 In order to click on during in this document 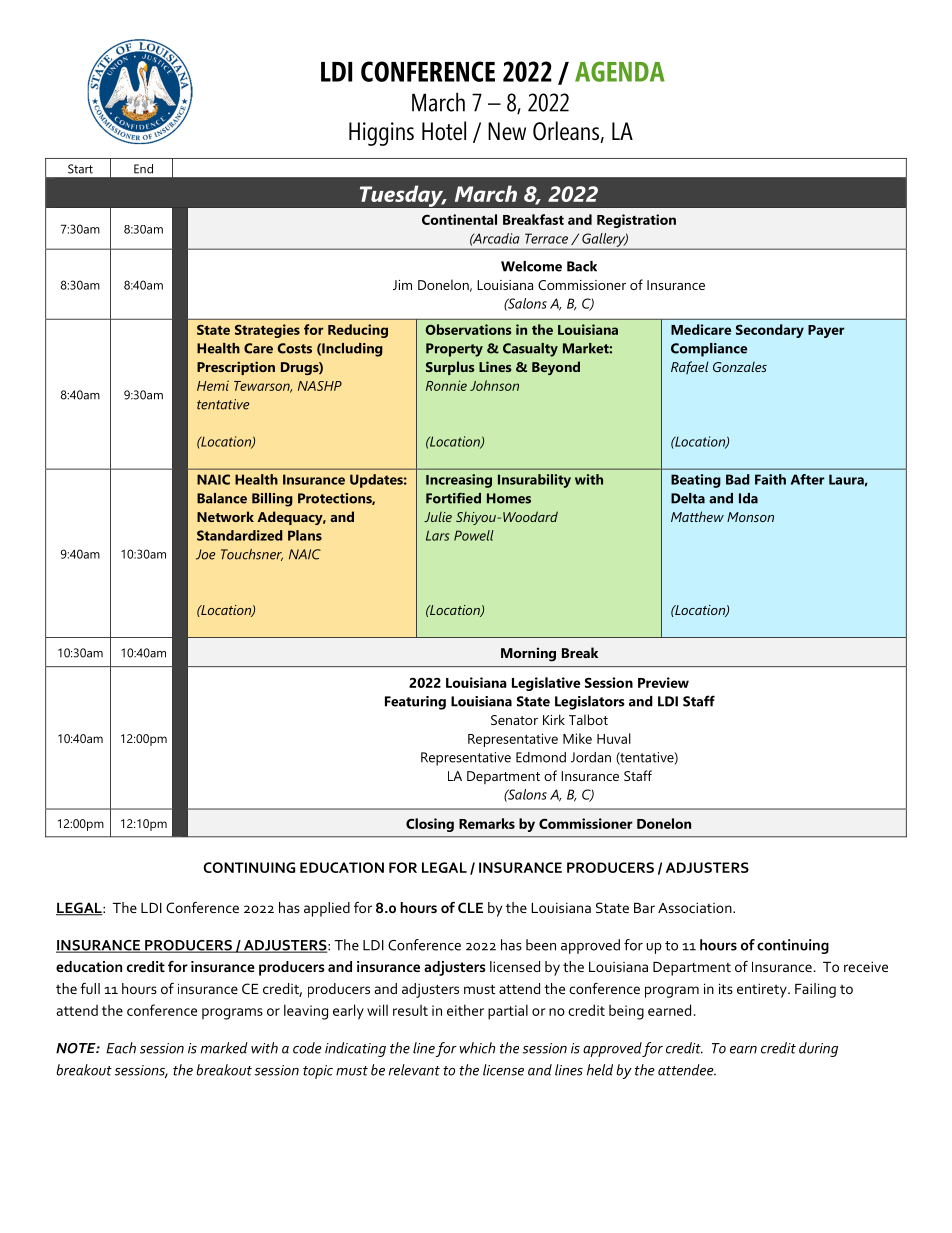, I will do `click(818, 1049)`.
